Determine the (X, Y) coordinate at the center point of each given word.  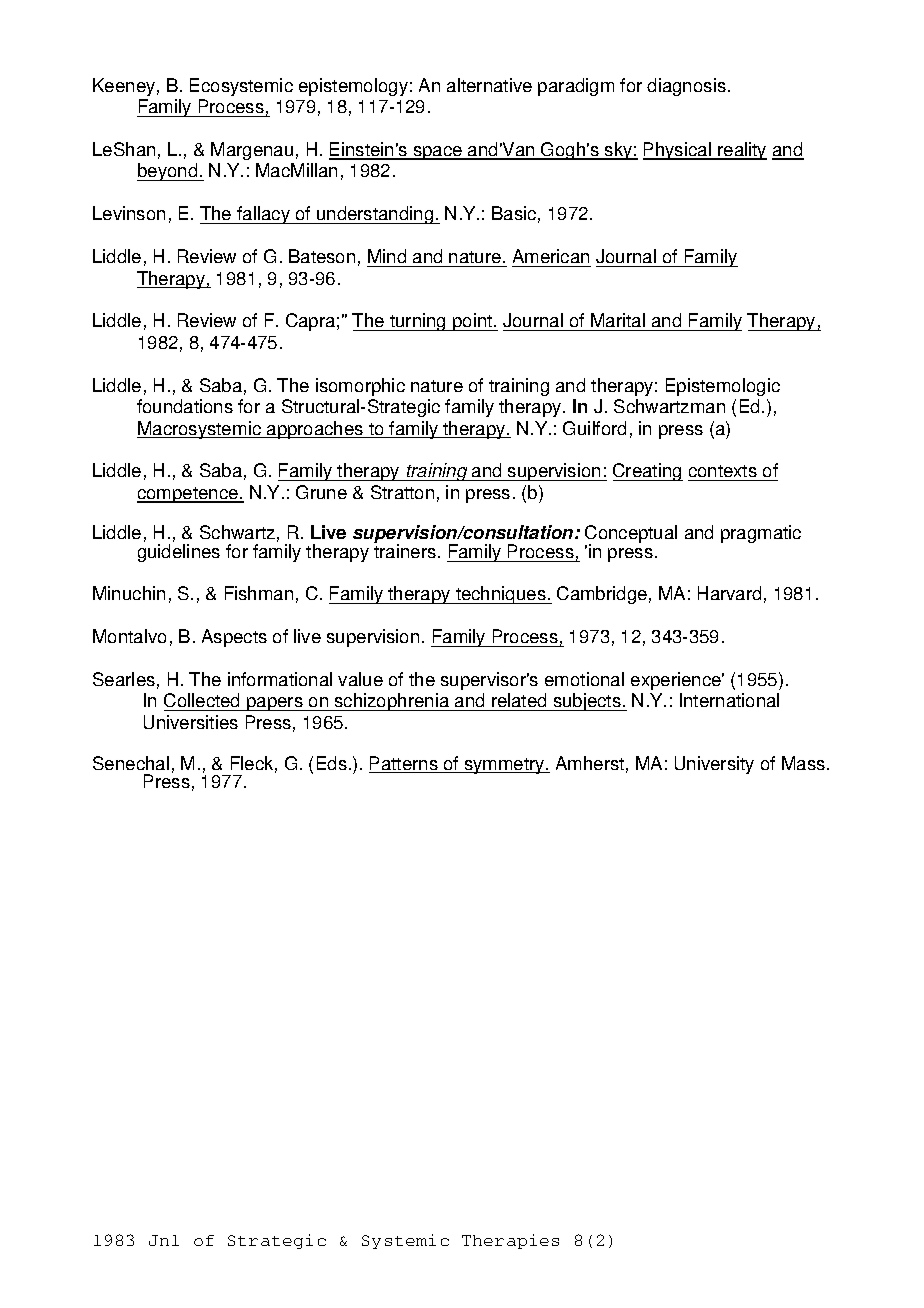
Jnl (164, 1240)
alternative (489, 85)
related (519, 702)
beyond (168, 172)
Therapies (510, 1241)
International (729, 700)
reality (741, 151)
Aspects (234, 638)
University (714, 765)
